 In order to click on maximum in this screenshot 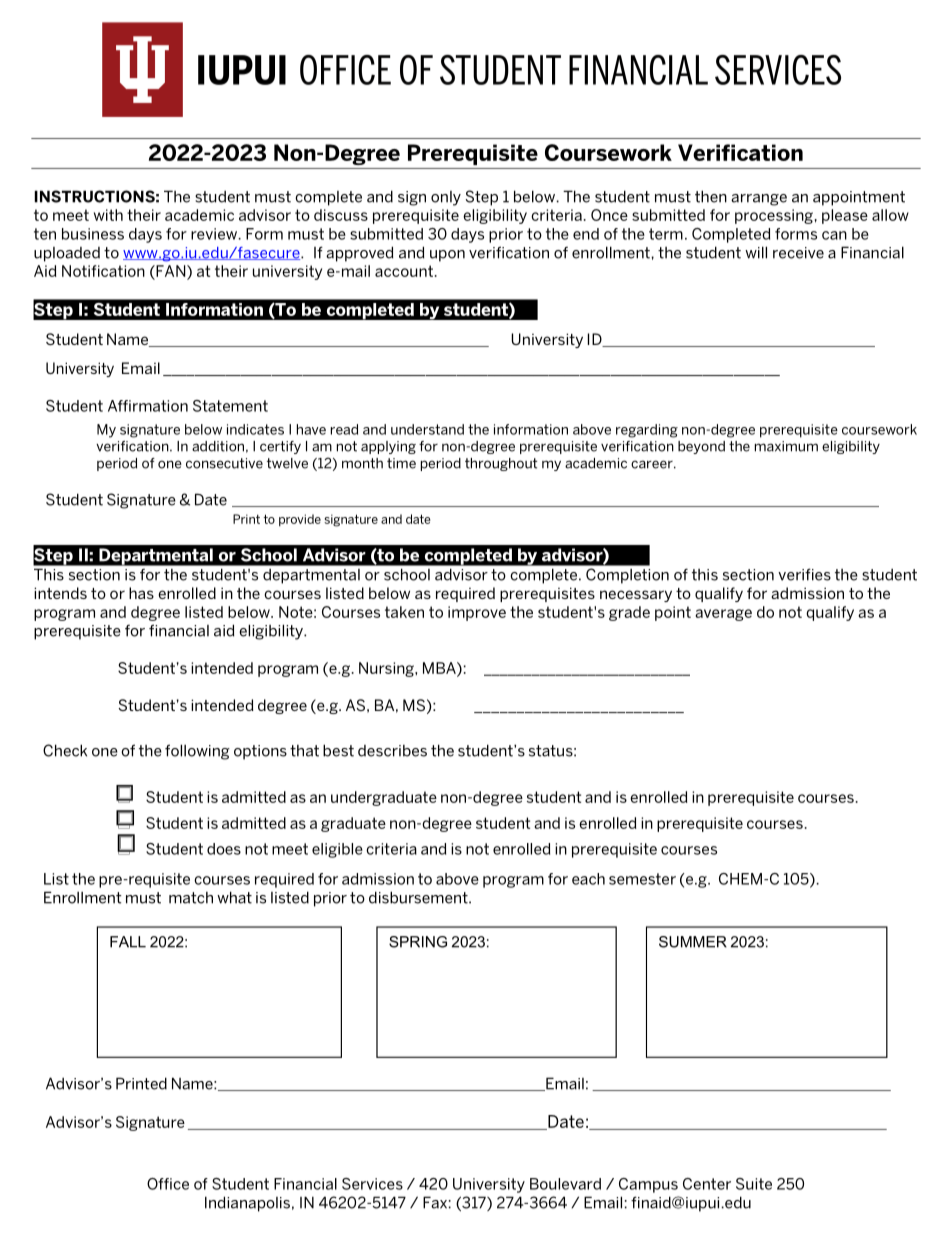, I will do `click(786, 446)`.
